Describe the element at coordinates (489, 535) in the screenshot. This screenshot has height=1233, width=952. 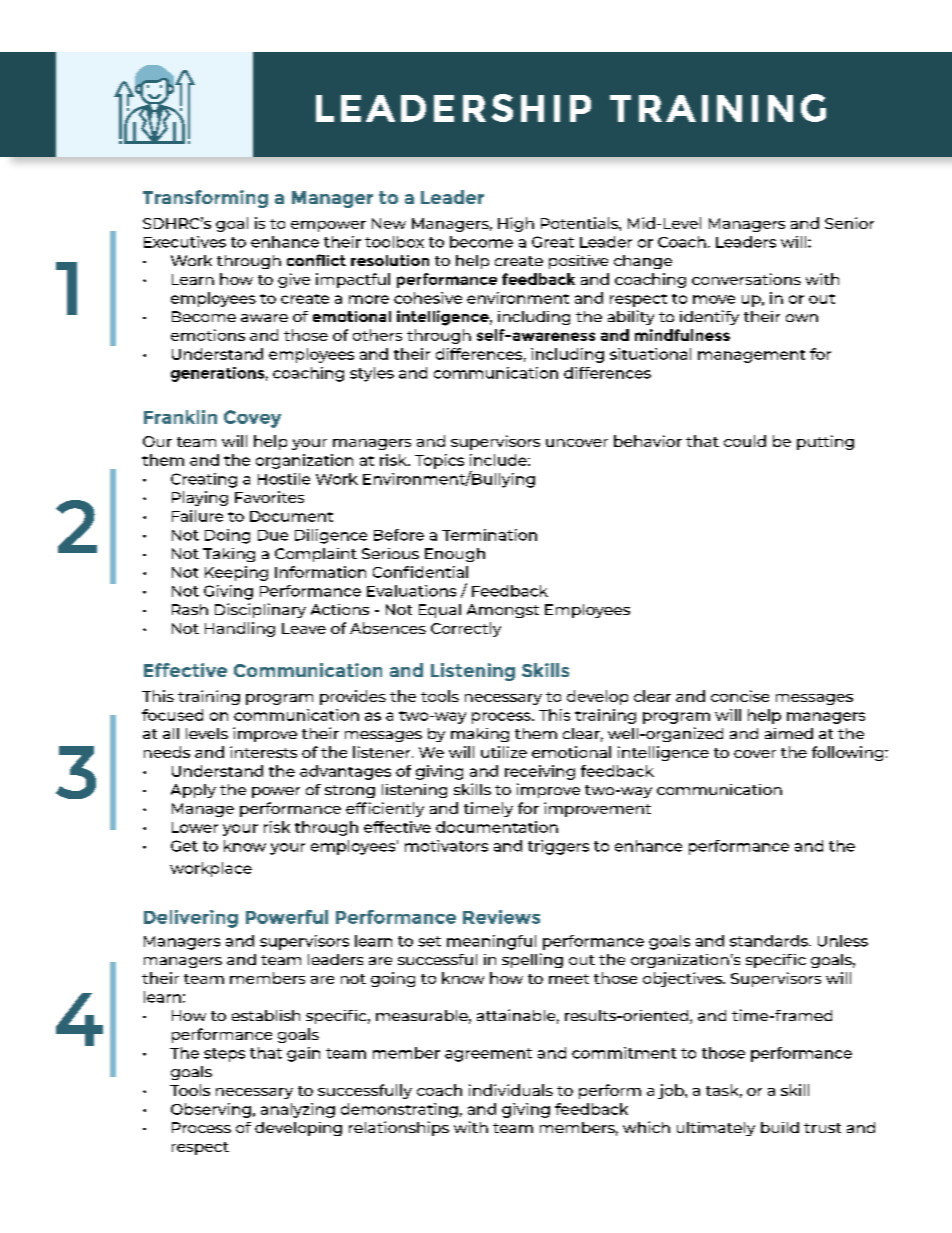
I see `Termination` at that location.
